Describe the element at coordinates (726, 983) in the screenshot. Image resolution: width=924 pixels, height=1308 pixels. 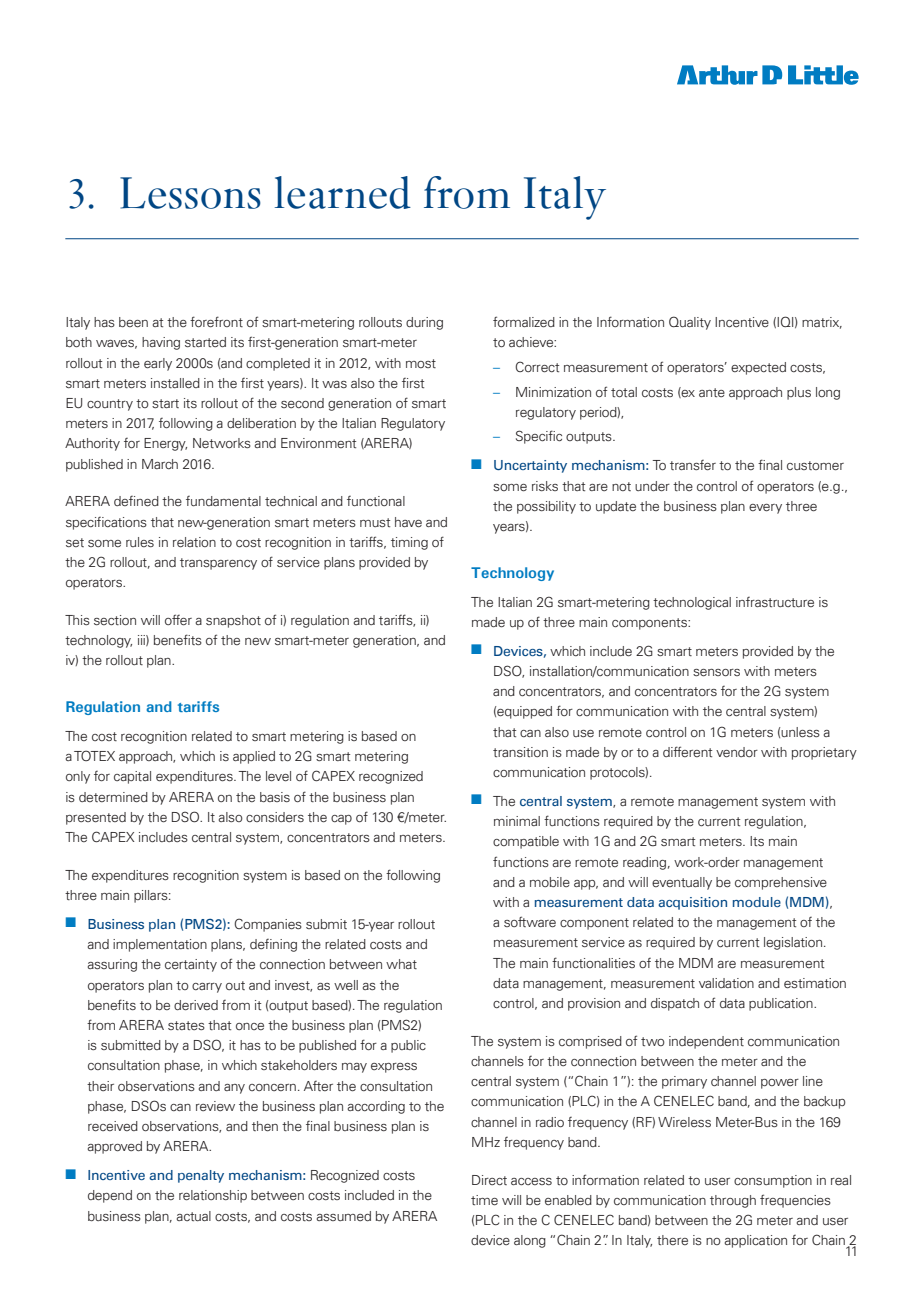
I see `validation` at that location.
